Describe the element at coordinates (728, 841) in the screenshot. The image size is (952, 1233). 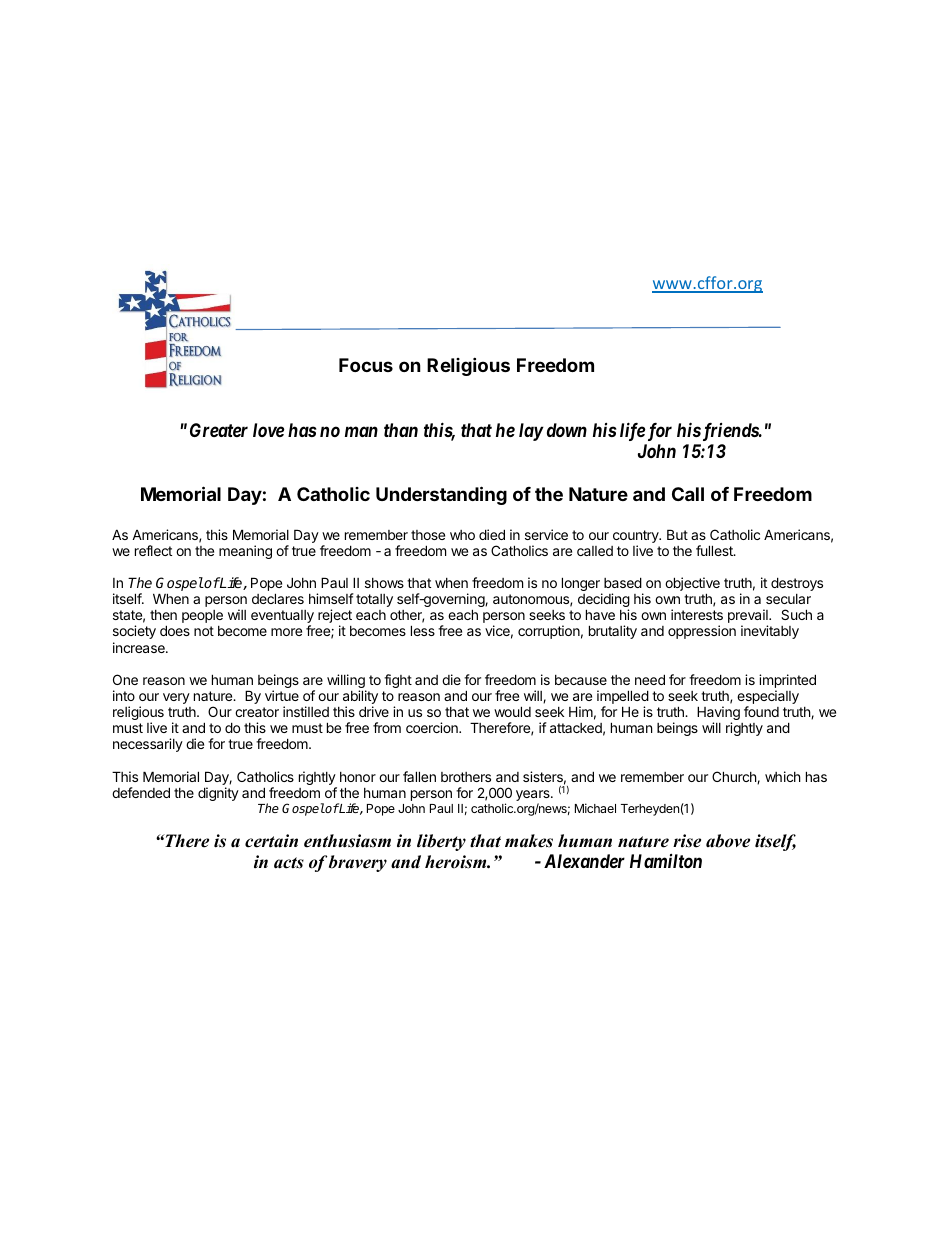
I see `above` at that location.
